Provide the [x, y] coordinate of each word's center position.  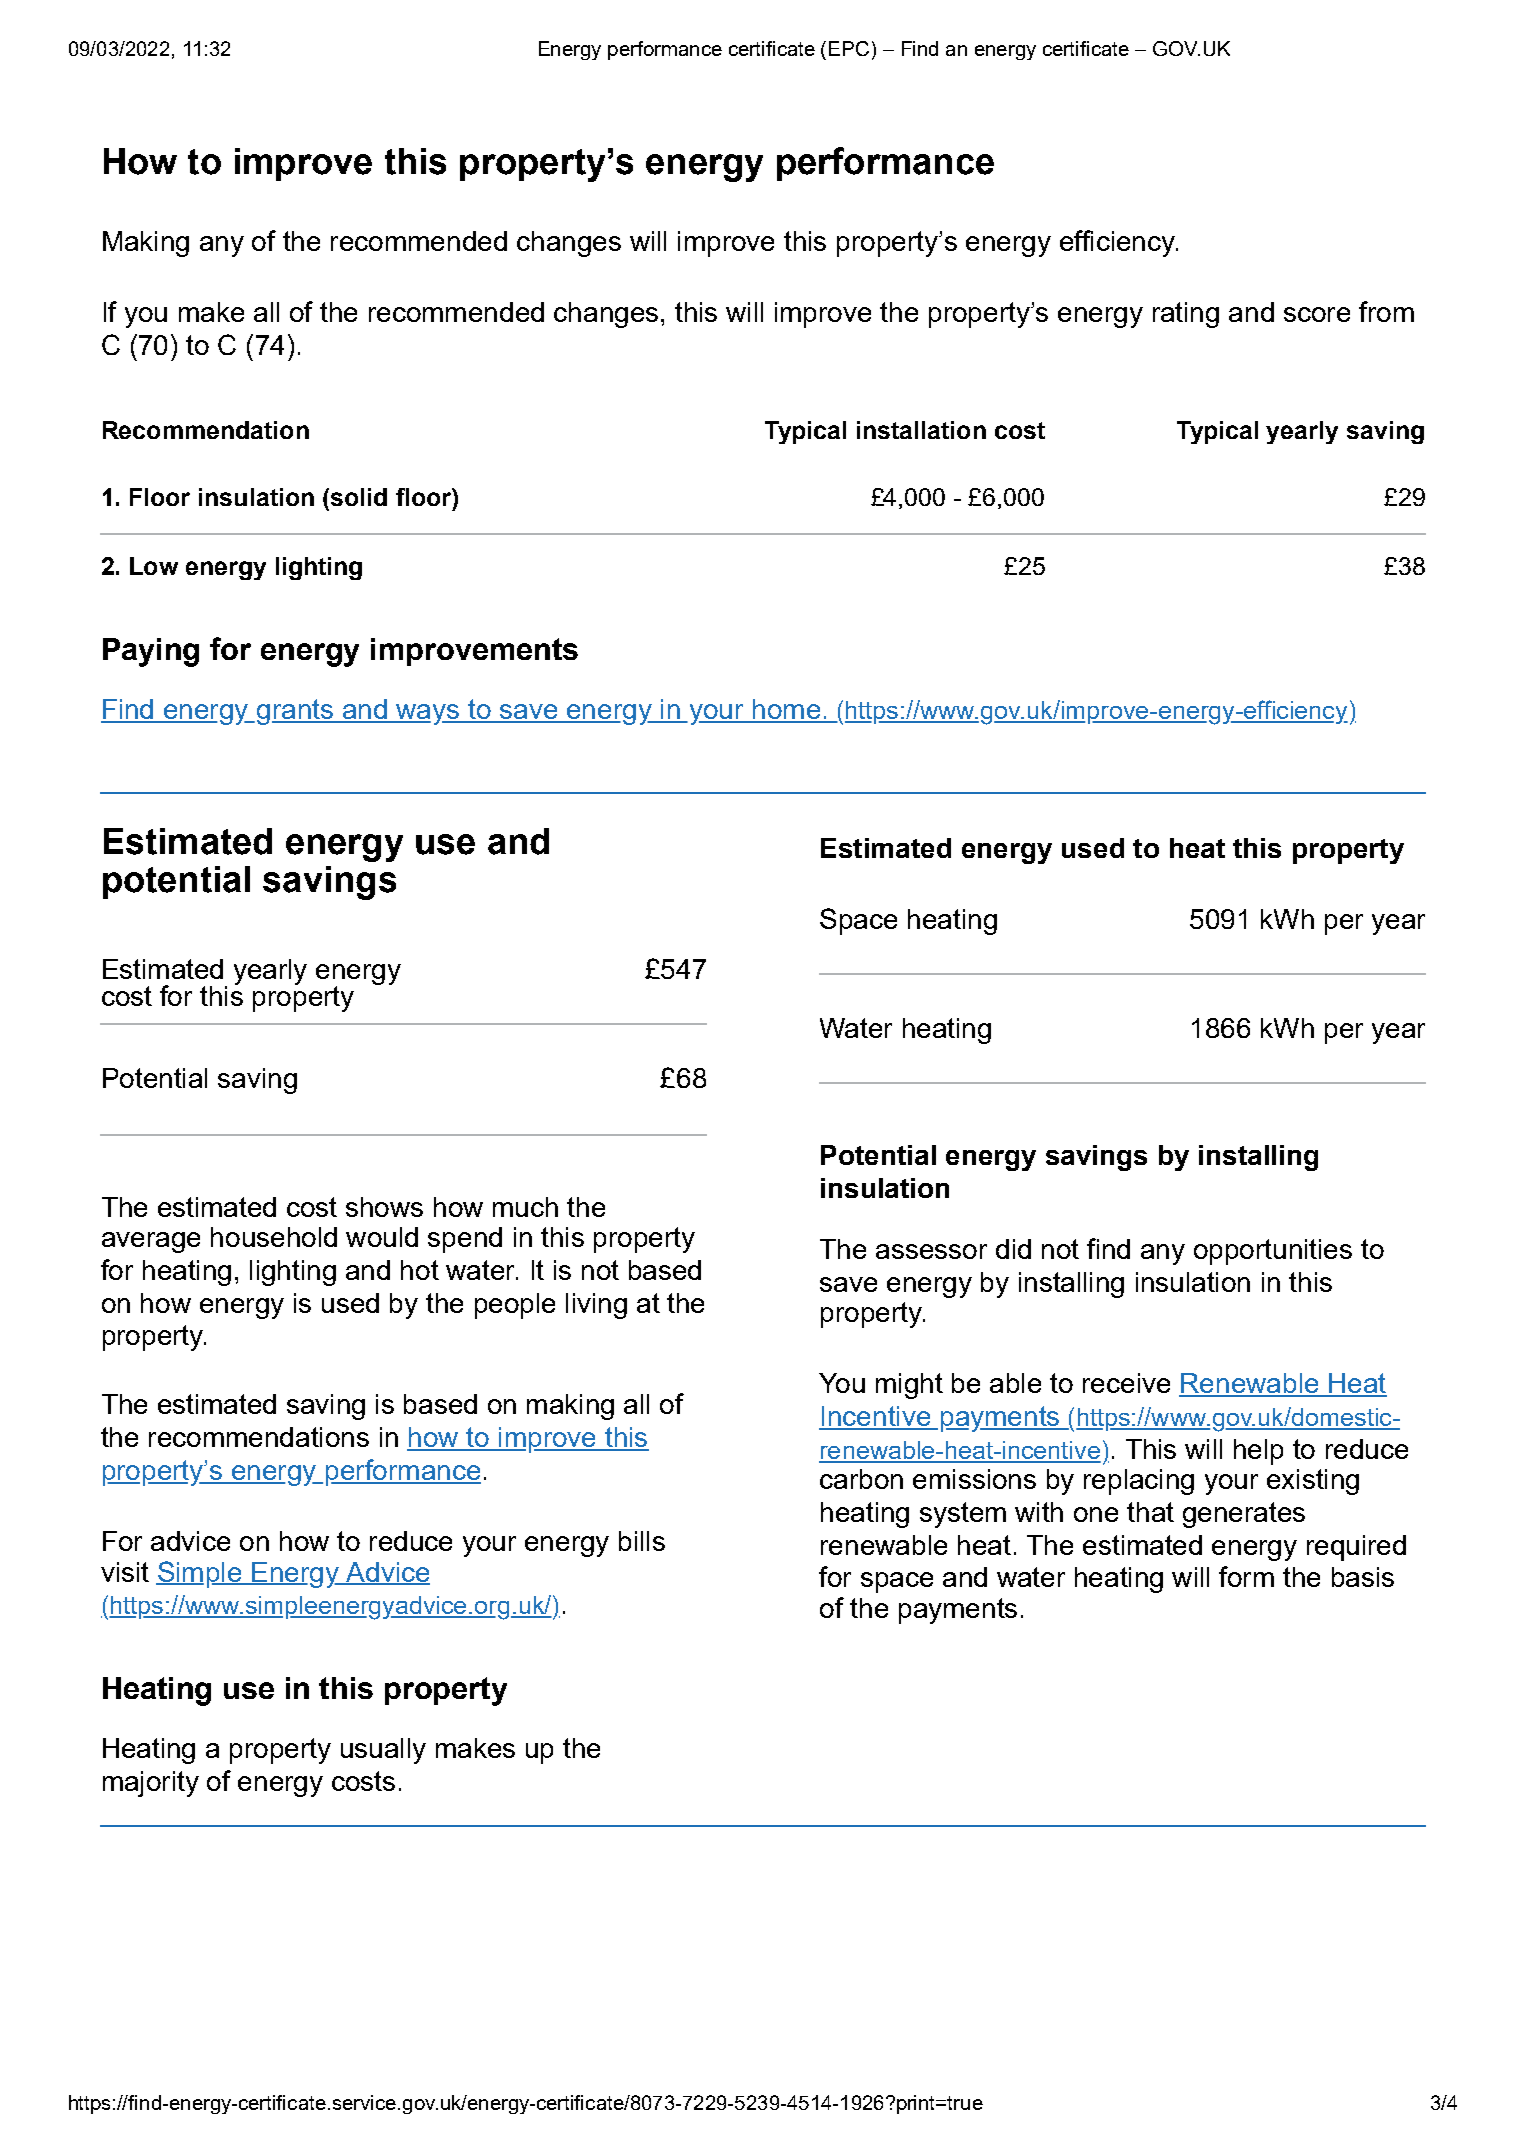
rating [1186, 315]
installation [921, 430]
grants [296, 712]
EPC [849, 48]
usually [383, 1751]
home [786, 710]
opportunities [1273, 1252]
